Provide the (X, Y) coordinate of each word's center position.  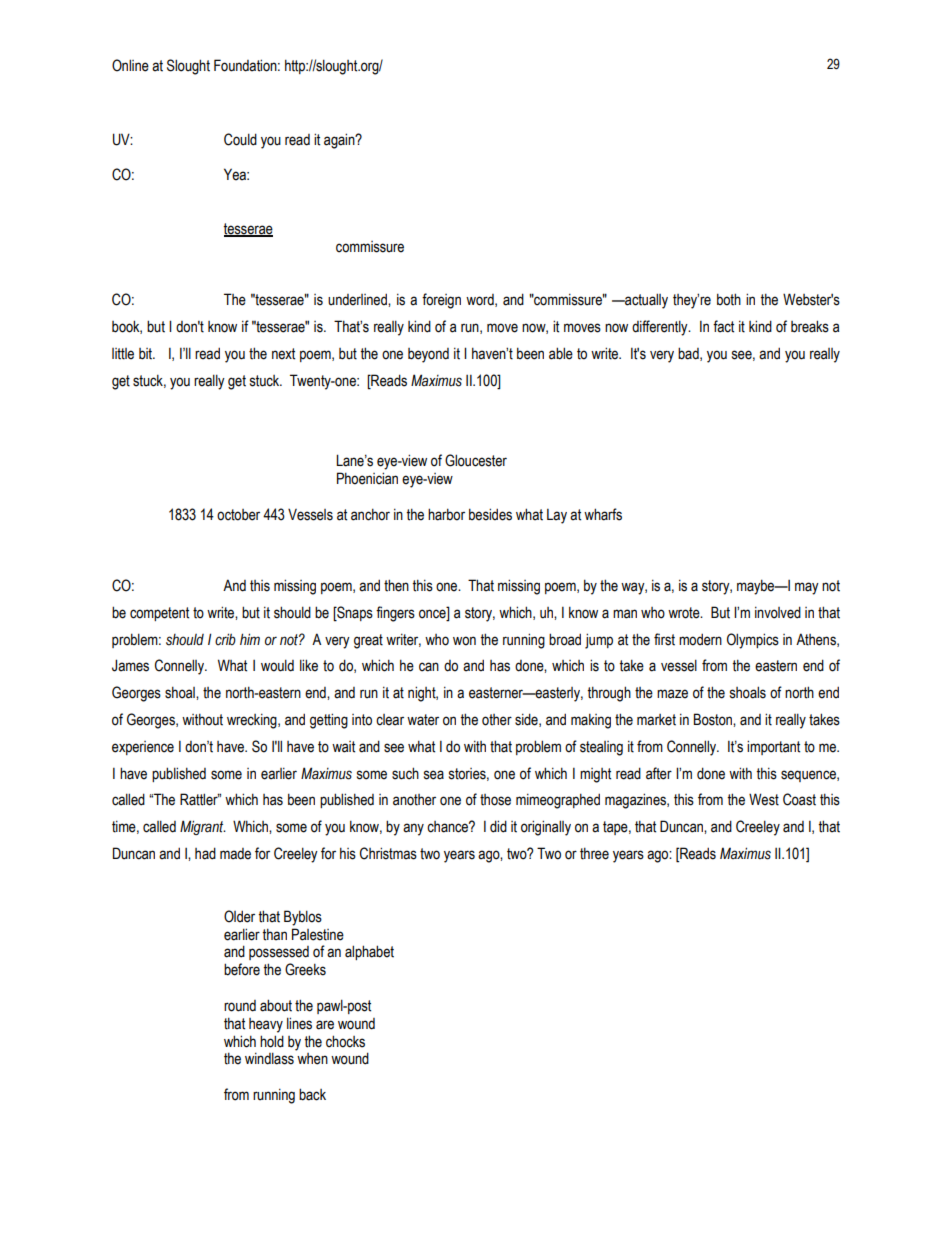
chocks (345, 1041)
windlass (269, 1058)
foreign (441, 301)
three (594, 853)
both (729, 299)
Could (240, 139)
